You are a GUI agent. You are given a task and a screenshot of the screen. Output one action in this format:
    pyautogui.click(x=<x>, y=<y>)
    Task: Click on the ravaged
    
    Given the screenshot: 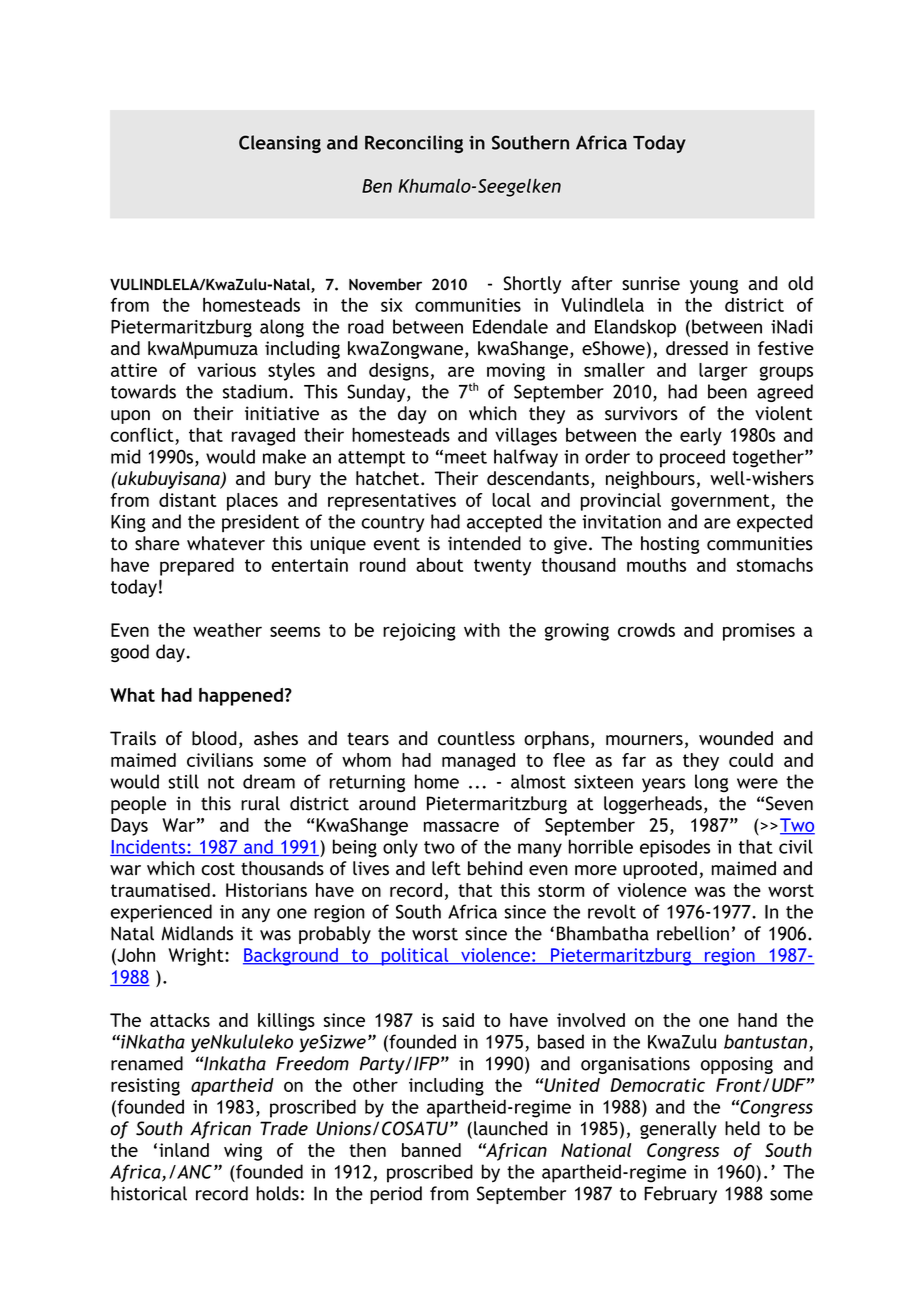 What is the action you would take?
    pyautogui.click(x=263, y=437)
